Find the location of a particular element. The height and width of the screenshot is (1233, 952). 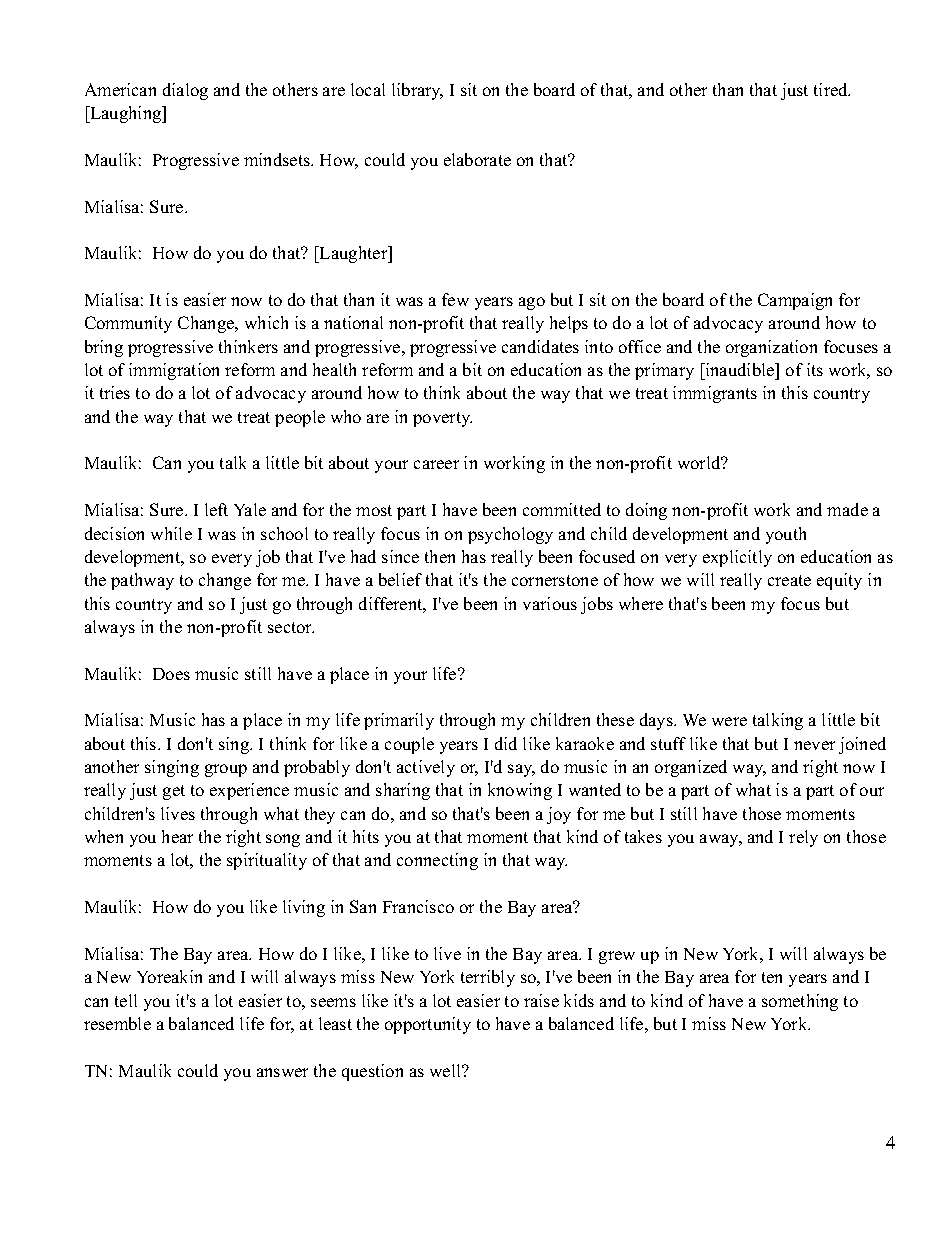

resemble is located at coordinates (117, 1023).
